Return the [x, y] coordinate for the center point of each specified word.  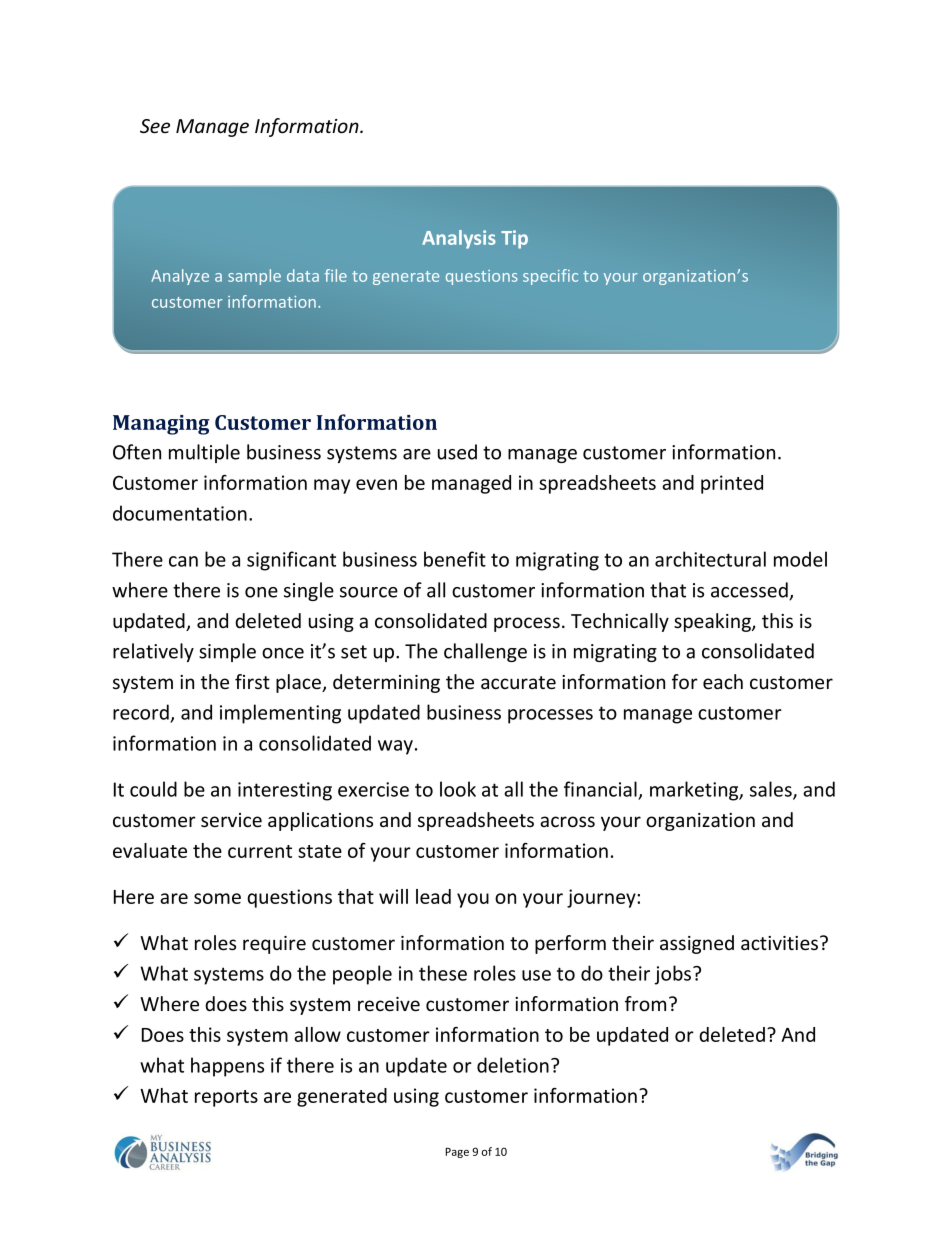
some [217, 898]
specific [550, 277]
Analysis [459, 239]
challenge [485, 652]
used [457, 452]
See [155, 126]
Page [457, 1153]
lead [433, 896]
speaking [713, 622]
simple [227, 652]
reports [226, 1098]
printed [732, 484]
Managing [161, 425]
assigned [697, 944]
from [645, 1004]
